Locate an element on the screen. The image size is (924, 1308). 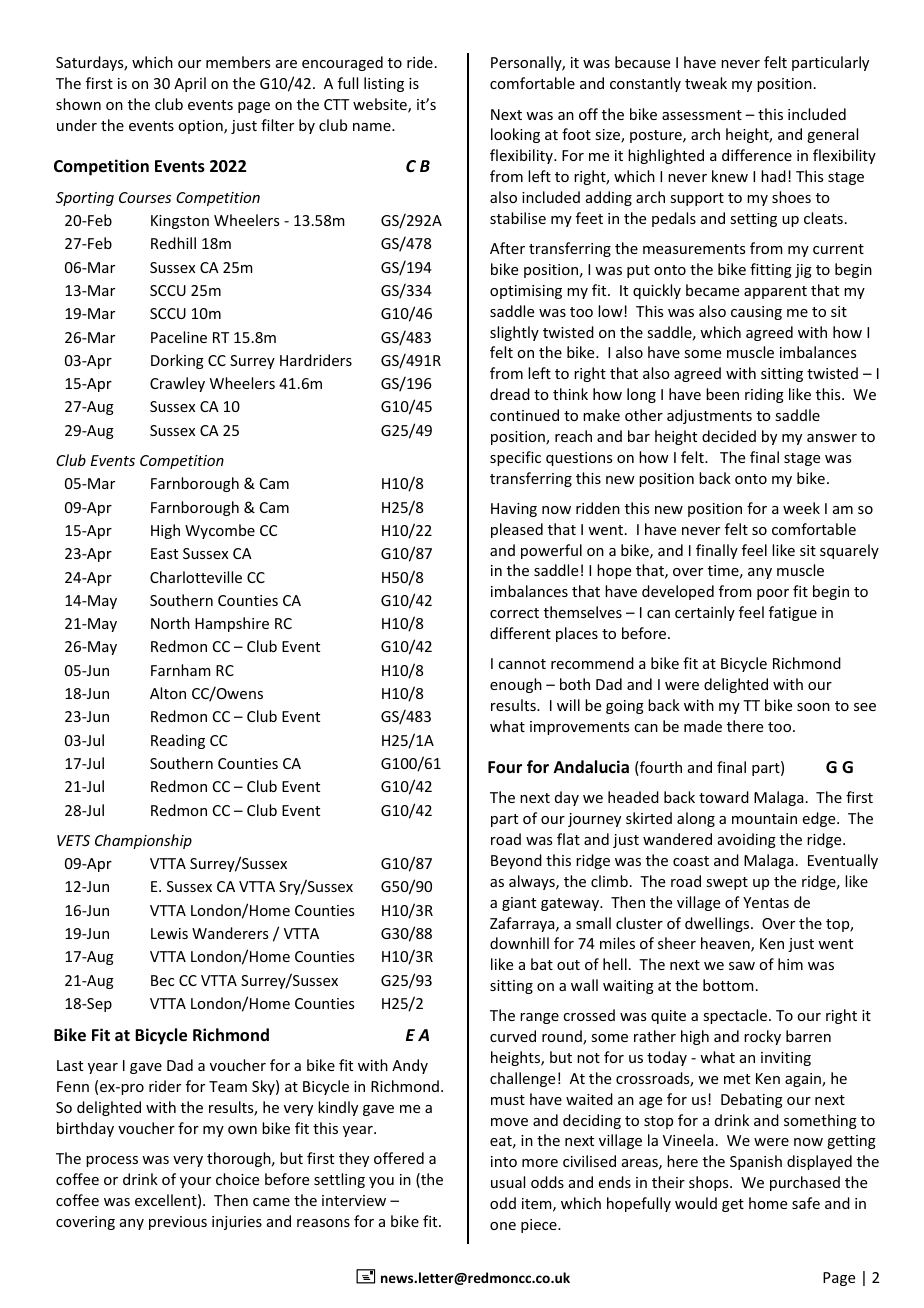
usual is located at coordinates (508, 1182).
